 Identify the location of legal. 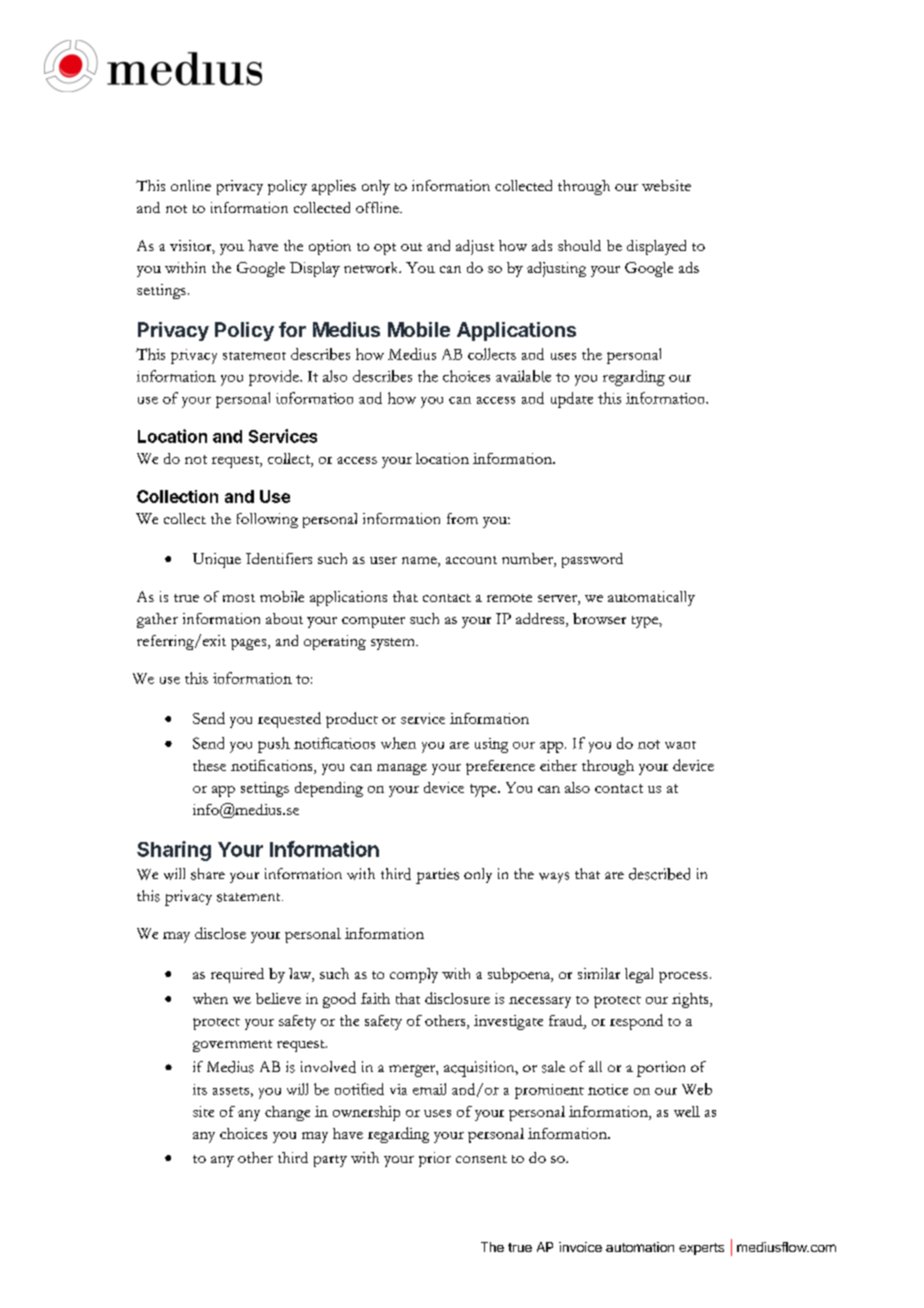
(639, 975).
